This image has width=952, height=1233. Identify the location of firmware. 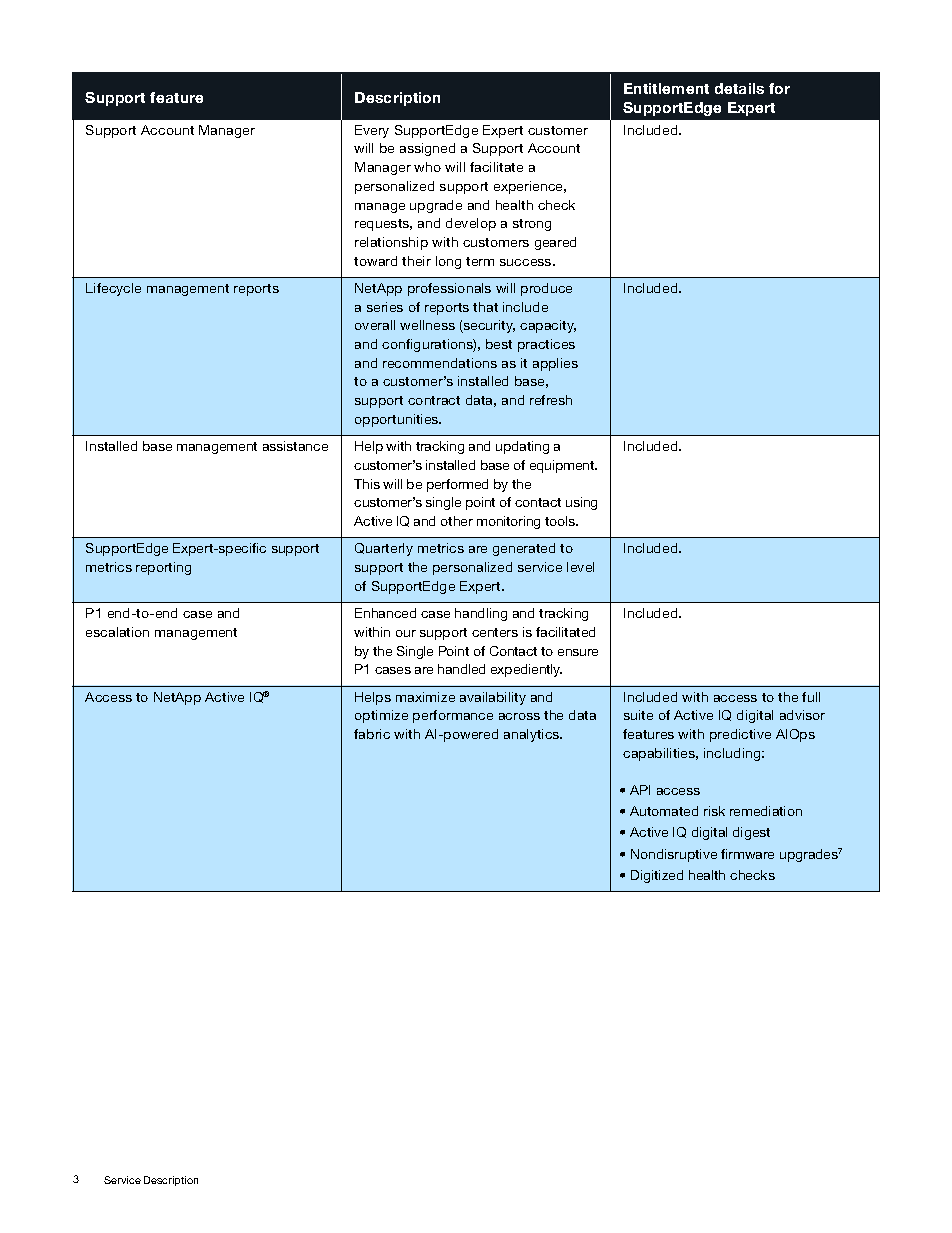
(747, 854).
